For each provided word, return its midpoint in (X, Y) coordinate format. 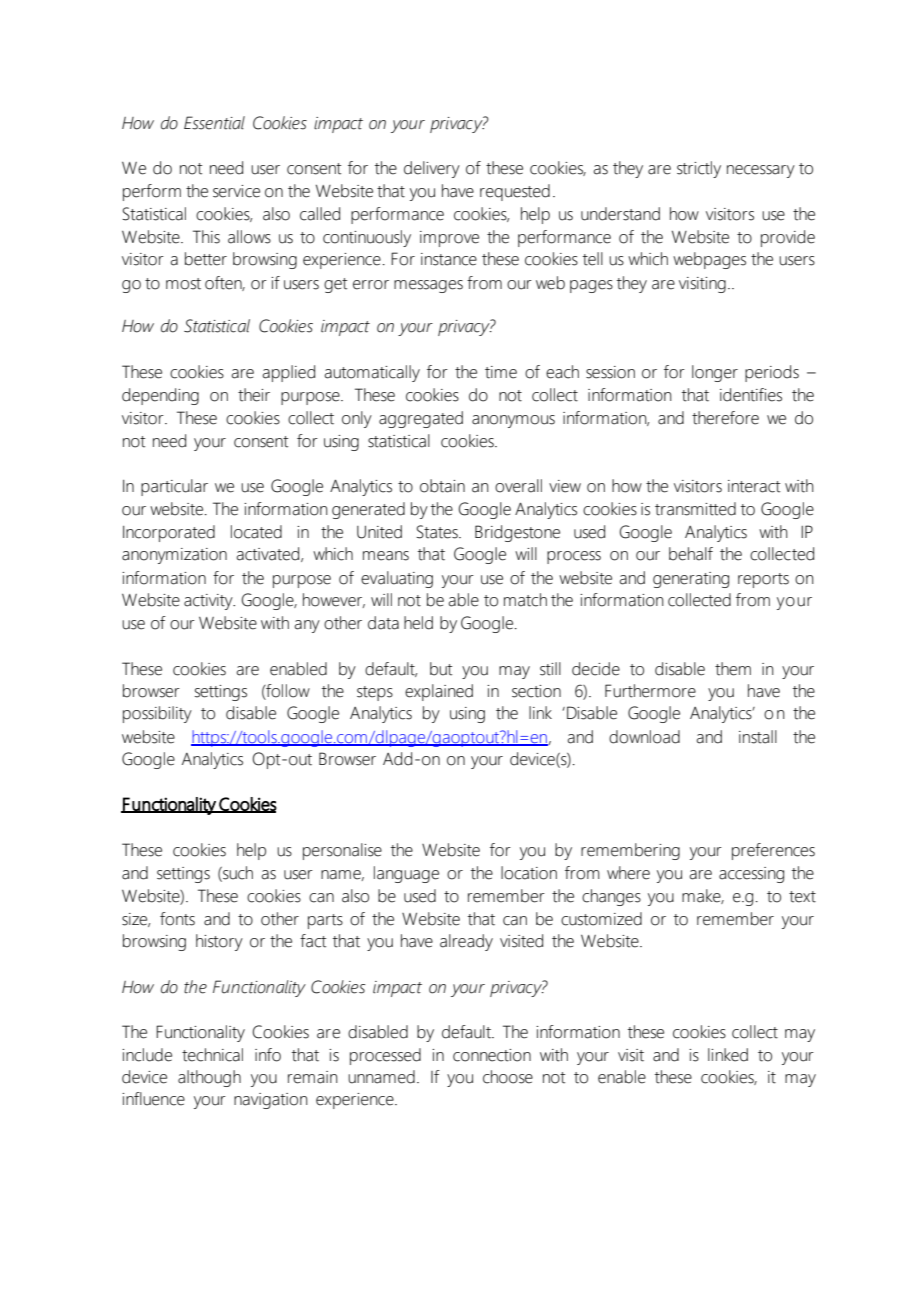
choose (508, 1077)
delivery (432, 169)
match (525, 600)
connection (492, 1055)
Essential (214, 123)
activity (209, 602)
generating (691, 580)
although (209, 1078)
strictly (699, 169)
